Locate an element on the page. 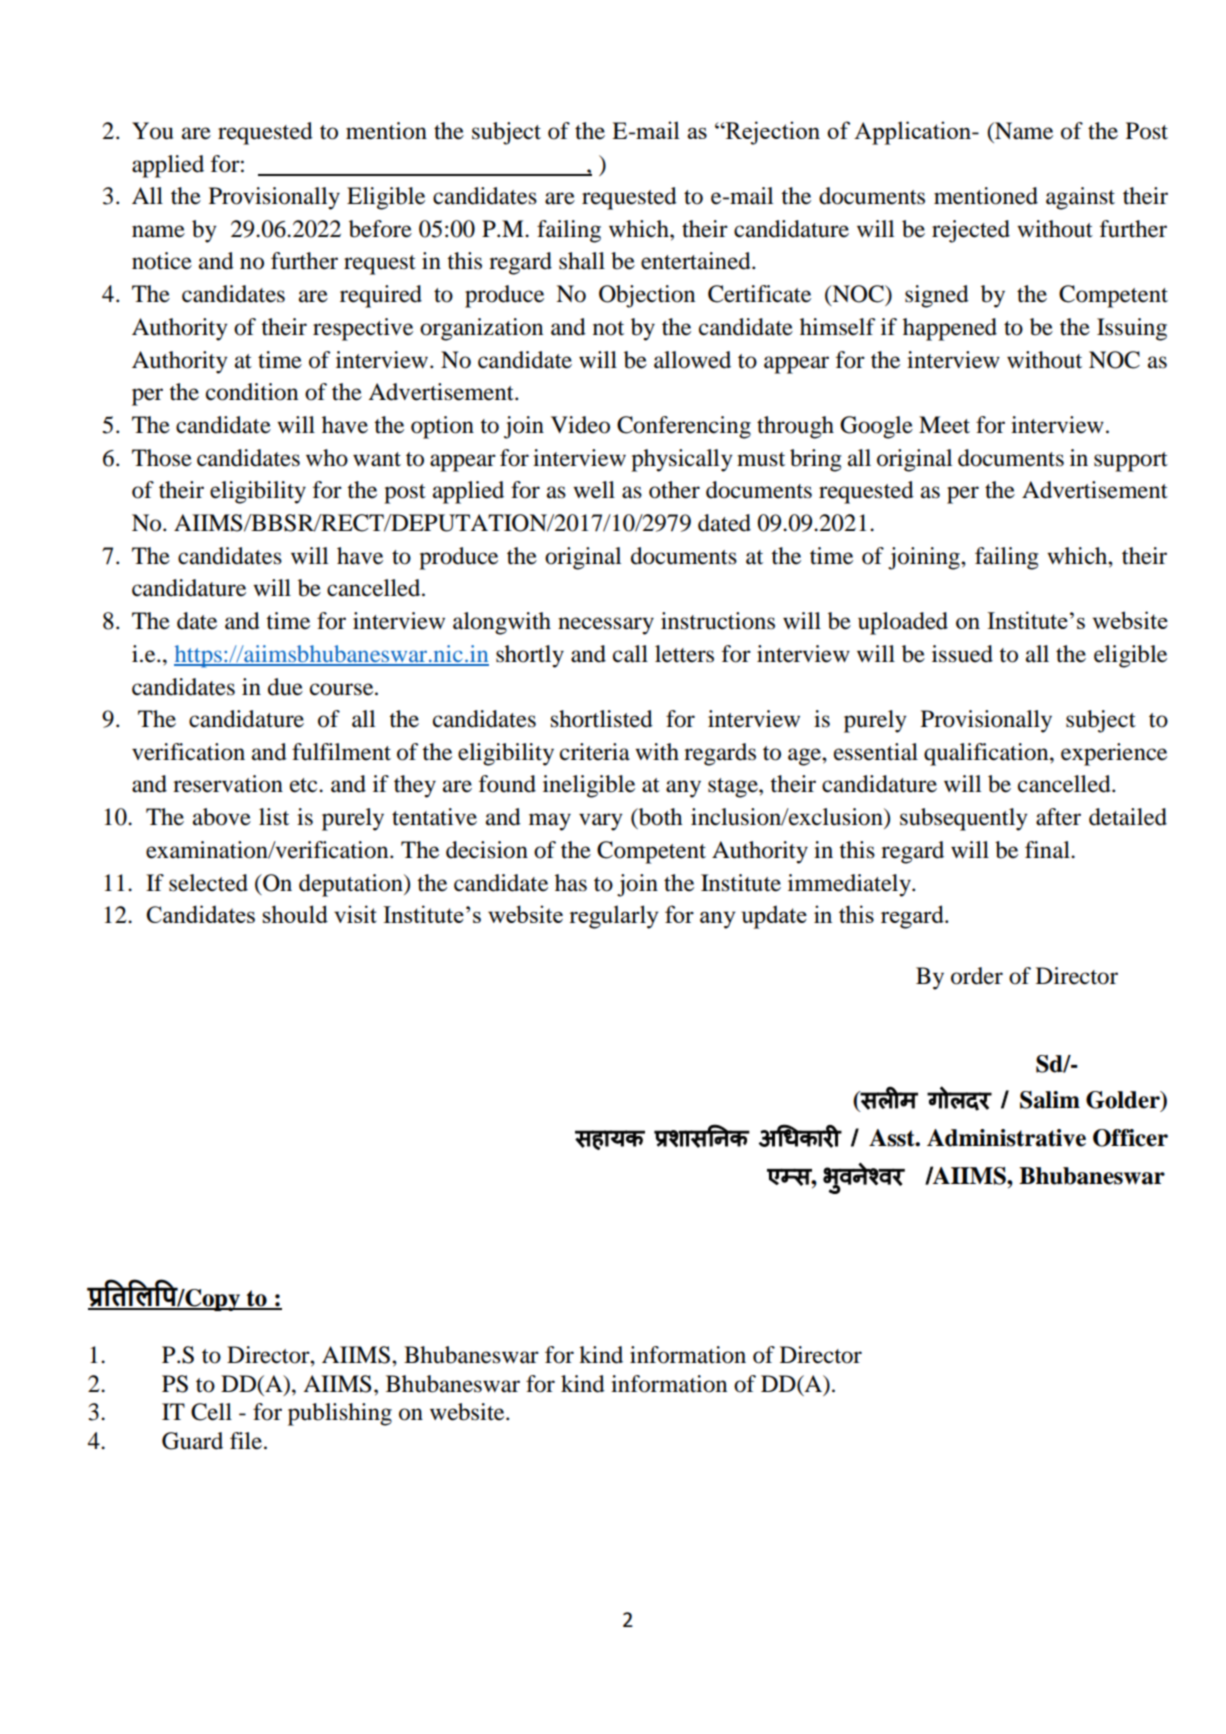  You is located at coordinates (152, 131).
